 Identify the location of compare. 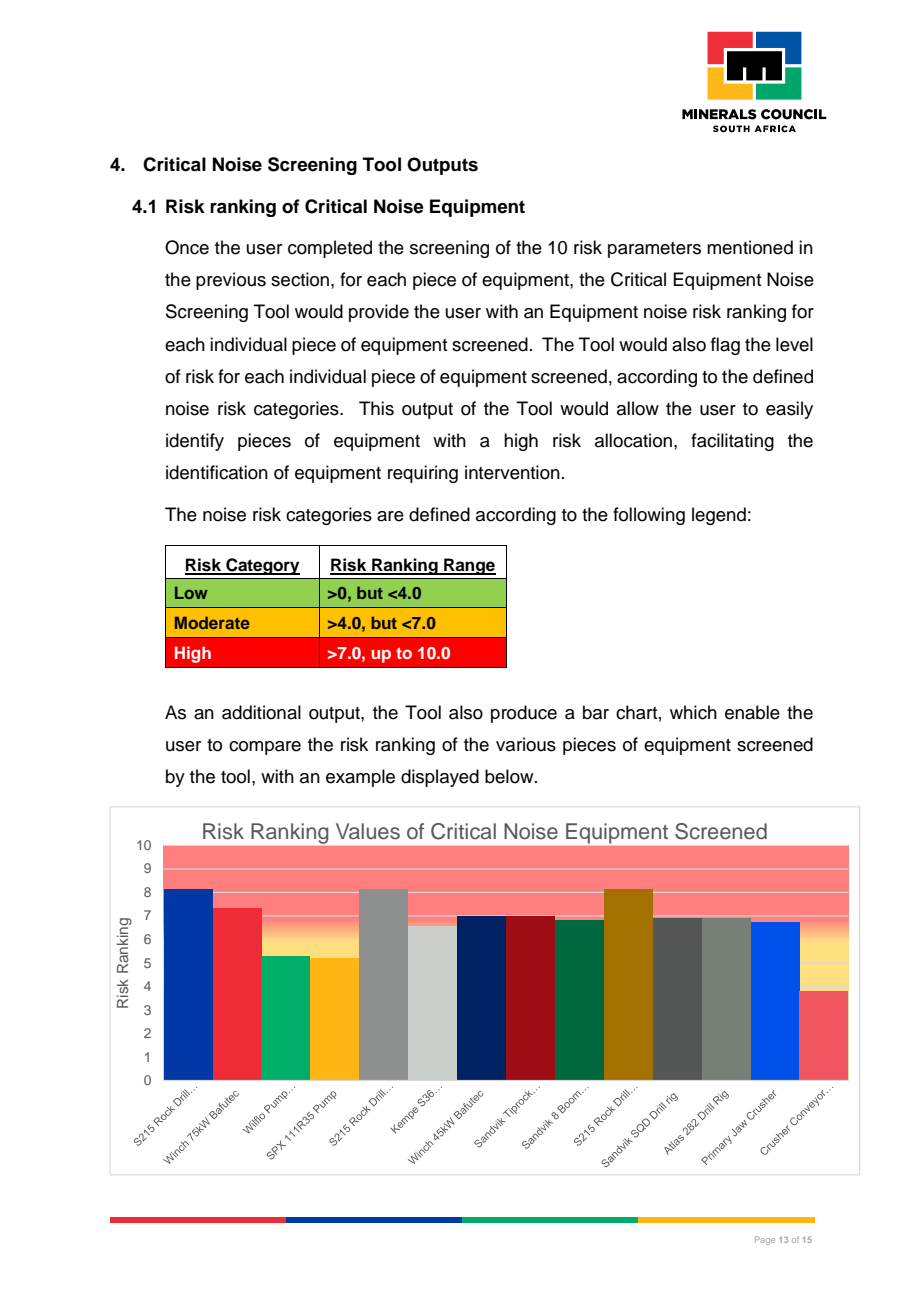
(265, 748).
